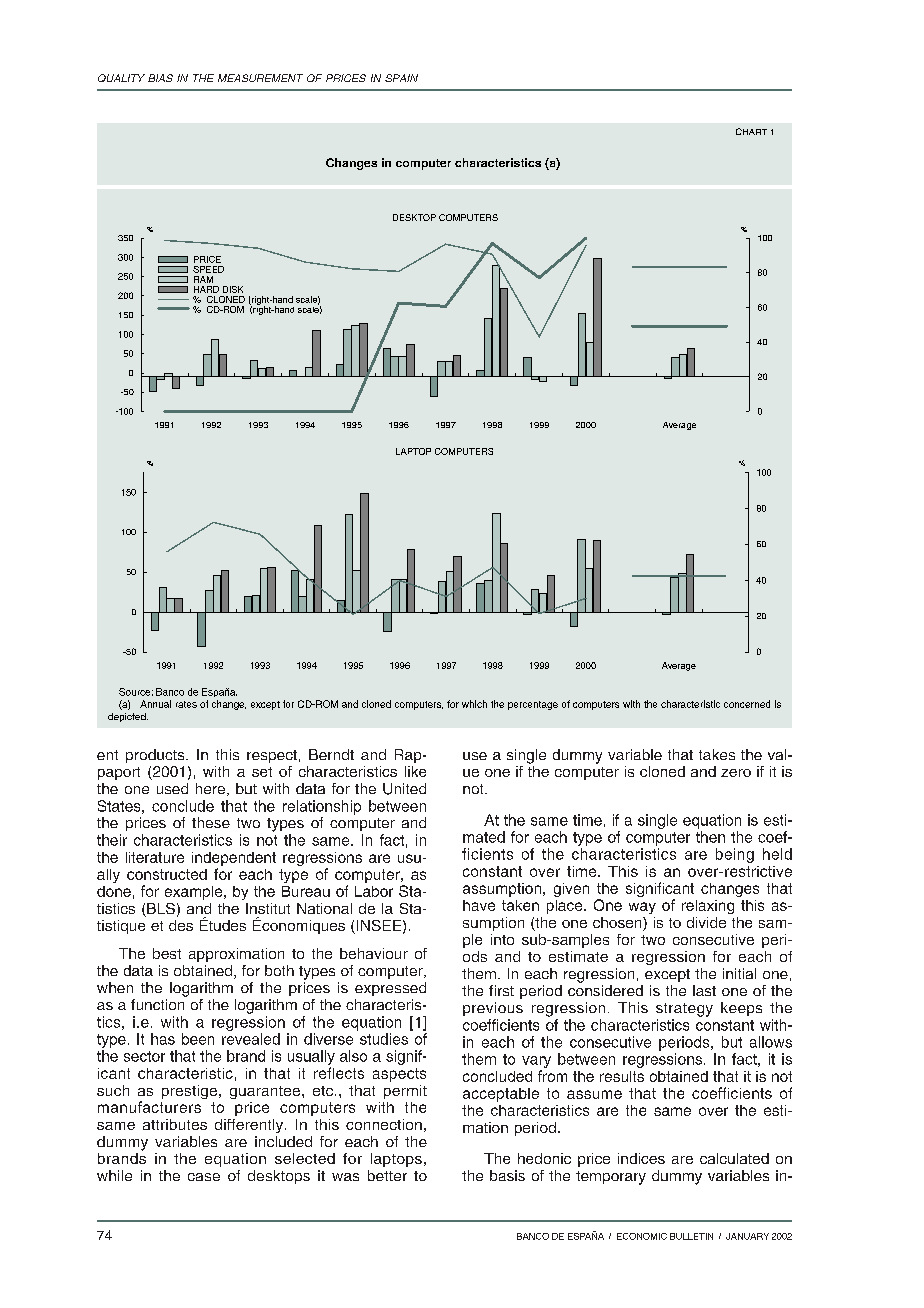  Describe the element at coordinates (710, 837) in the page. I see `then` at that location.
